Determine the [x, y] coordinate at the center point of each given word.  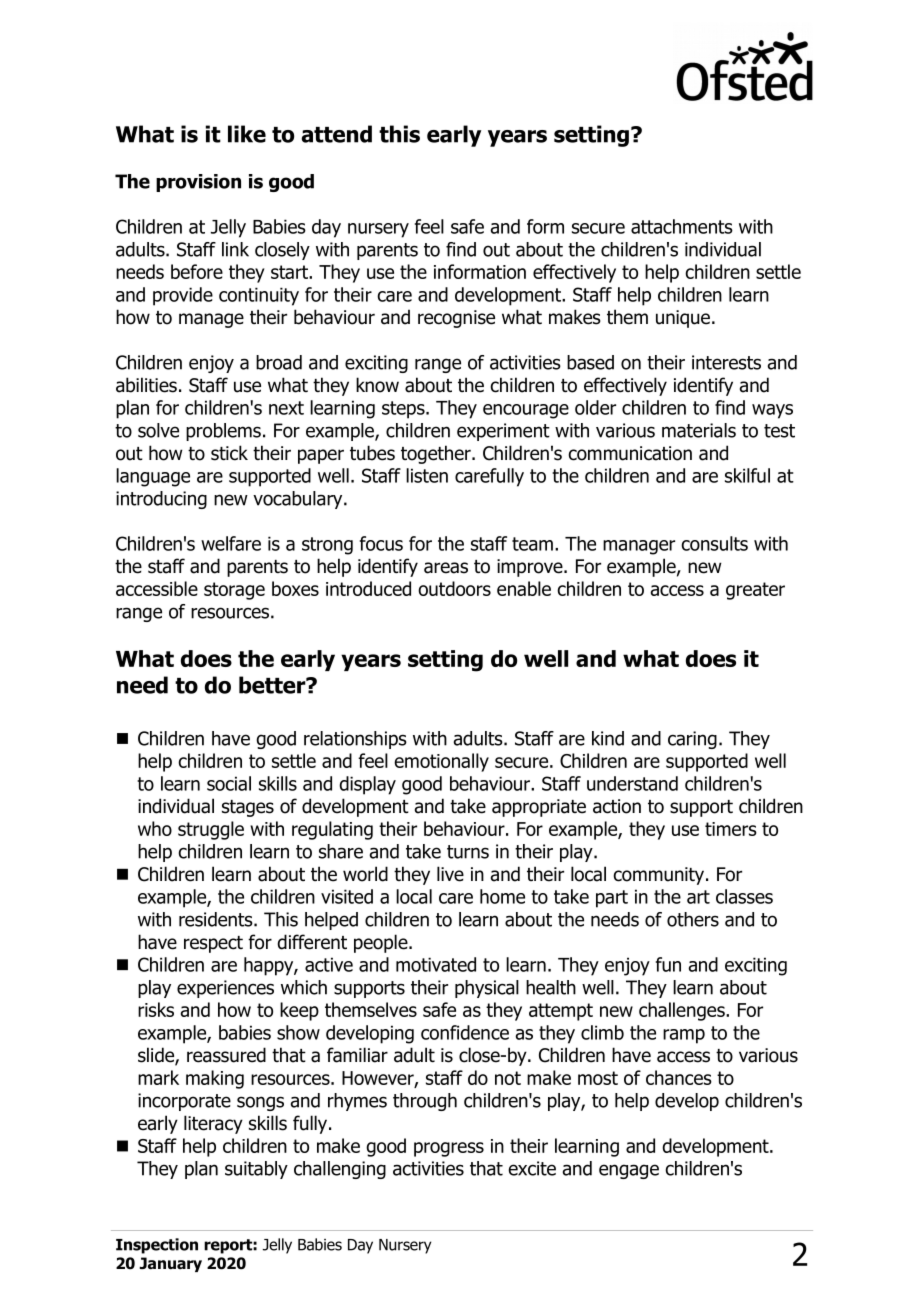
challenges [683, 1011]
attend [336, 134]
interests [726, 362]
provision [198, 183]
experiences [225, 989]
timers [731, 829]
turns [468, 852]
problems [223, 432]
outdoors [454, 588]
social [229, 783]
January [170, 1264]
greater [755, 591]
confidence [465, 1032]
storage [234, 591]
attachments [682, 226]
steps [404, 410]
